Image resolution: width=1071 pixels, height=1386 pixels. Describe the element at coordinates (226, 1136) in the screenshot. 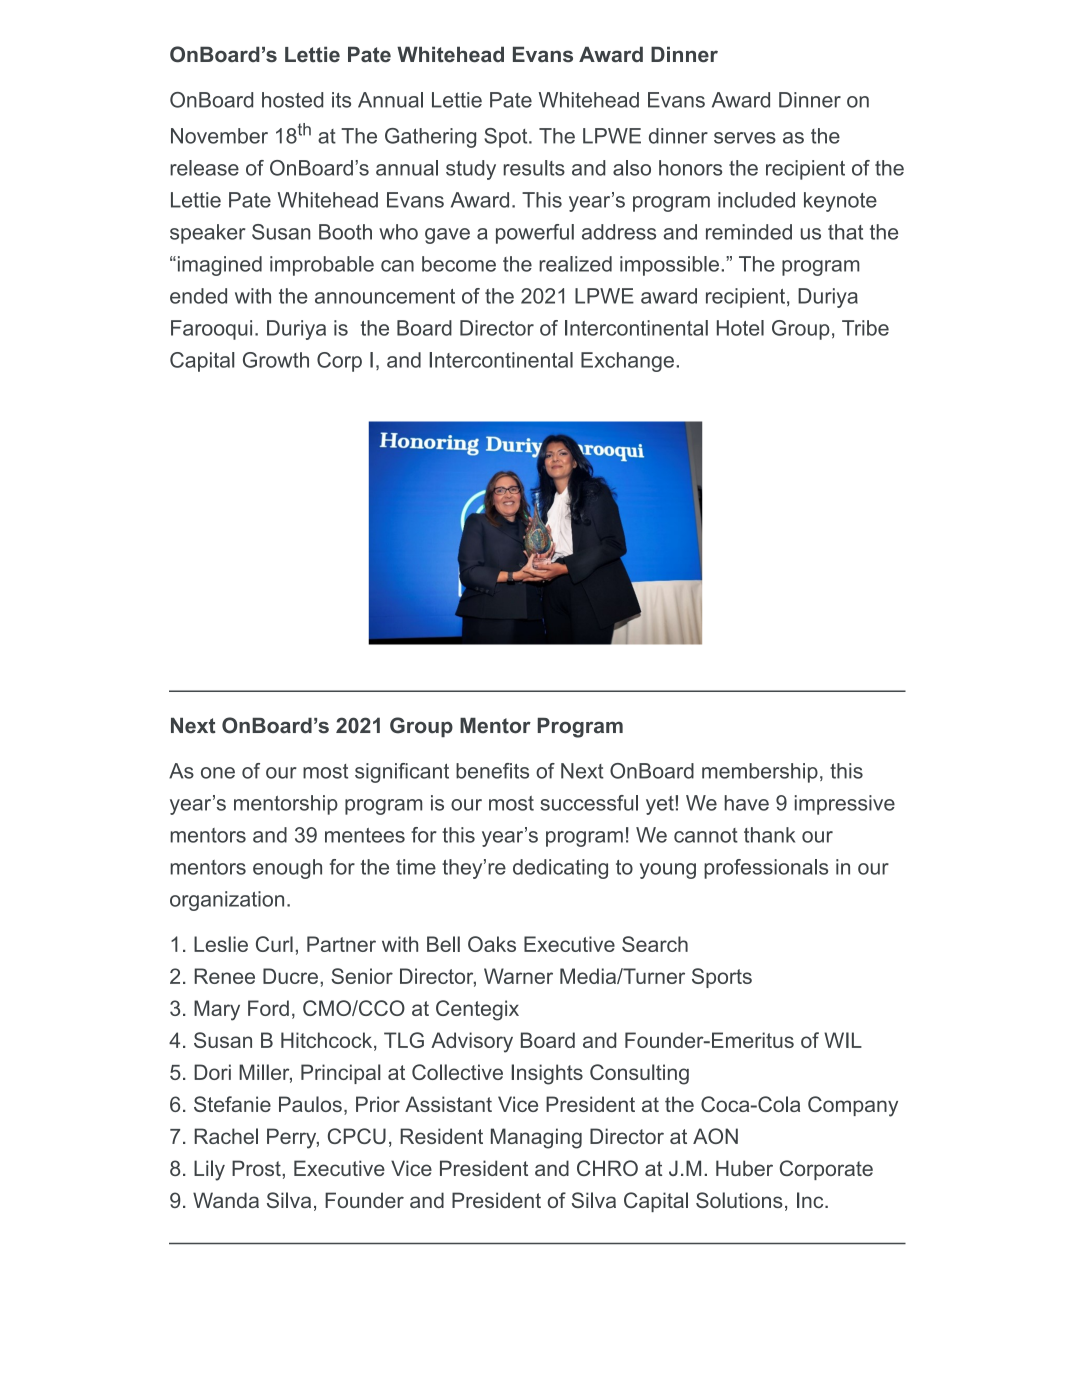

I see `Rachel` at that location.
